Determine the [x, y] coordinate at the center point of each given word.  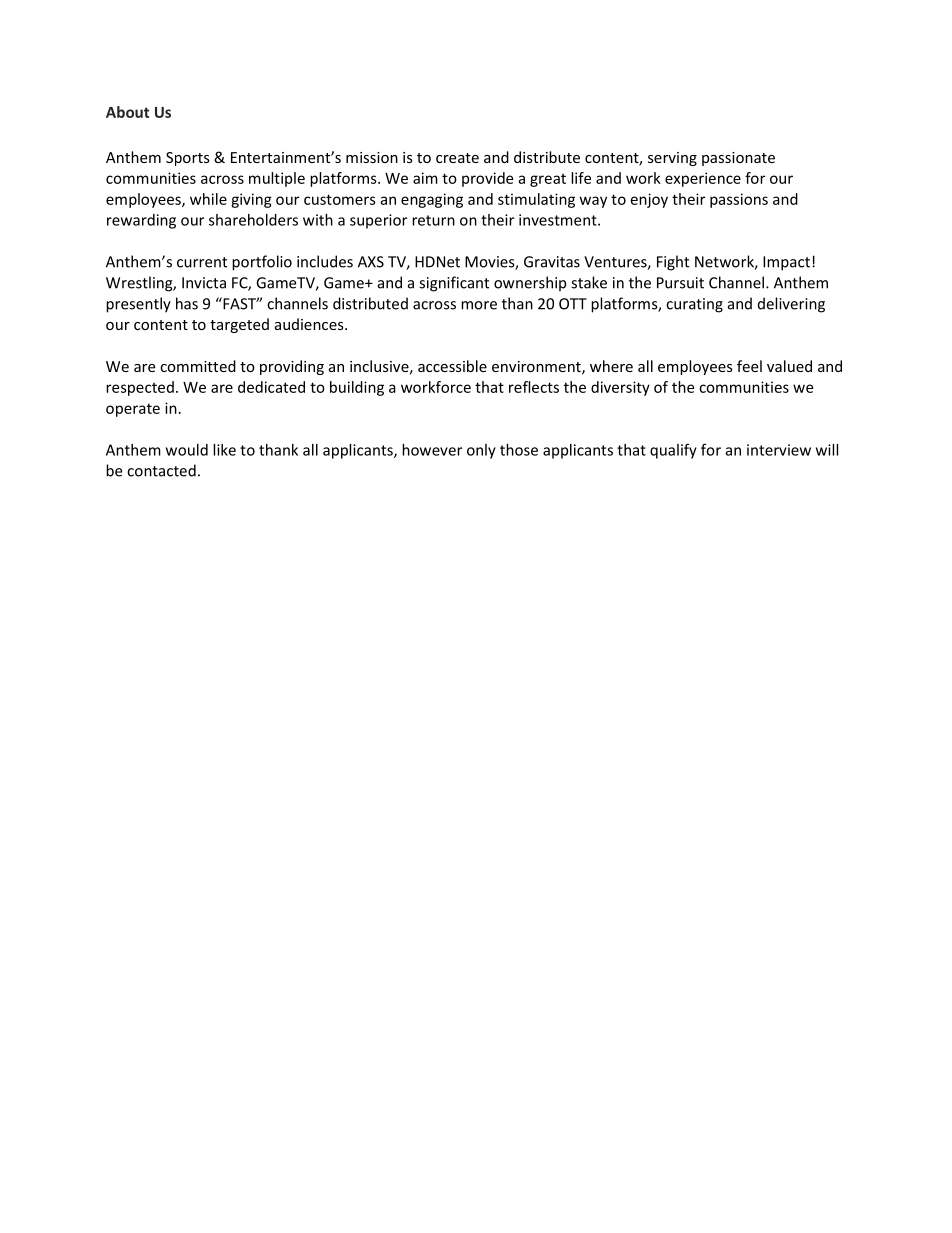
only [481, 451]
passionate [738, 159]
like [224, 450]
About [127, 112]
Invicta [204, 283]
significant [454, 284]
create [457, 158]
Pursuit [680, 283]
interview [779, 450]
